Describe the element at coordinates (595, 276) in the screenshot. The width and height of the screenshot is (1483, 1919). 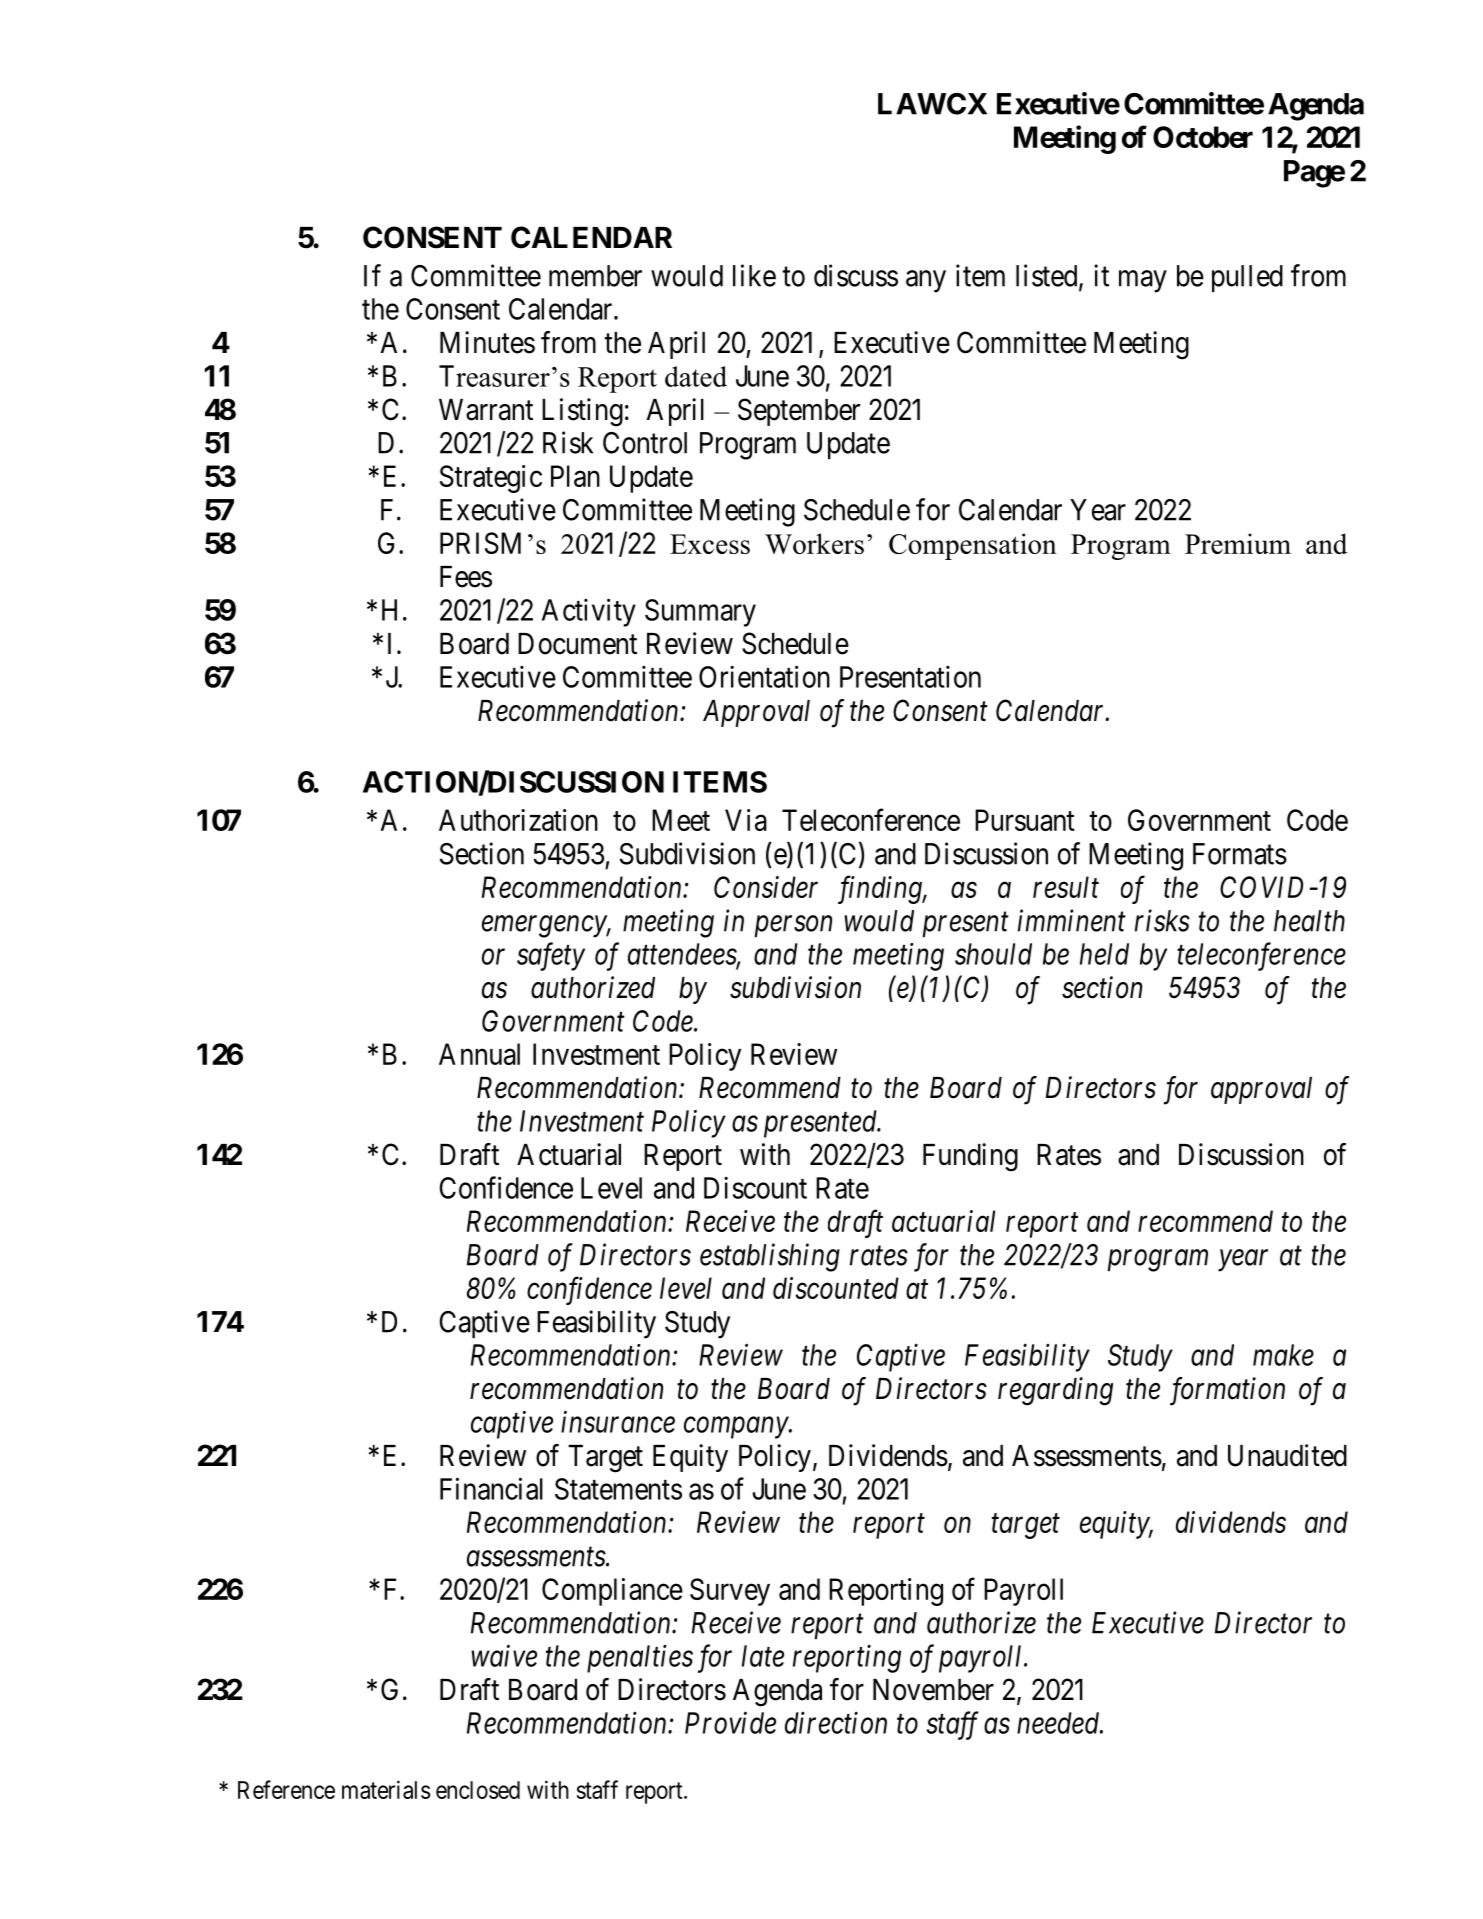
I see `member` at that location.
